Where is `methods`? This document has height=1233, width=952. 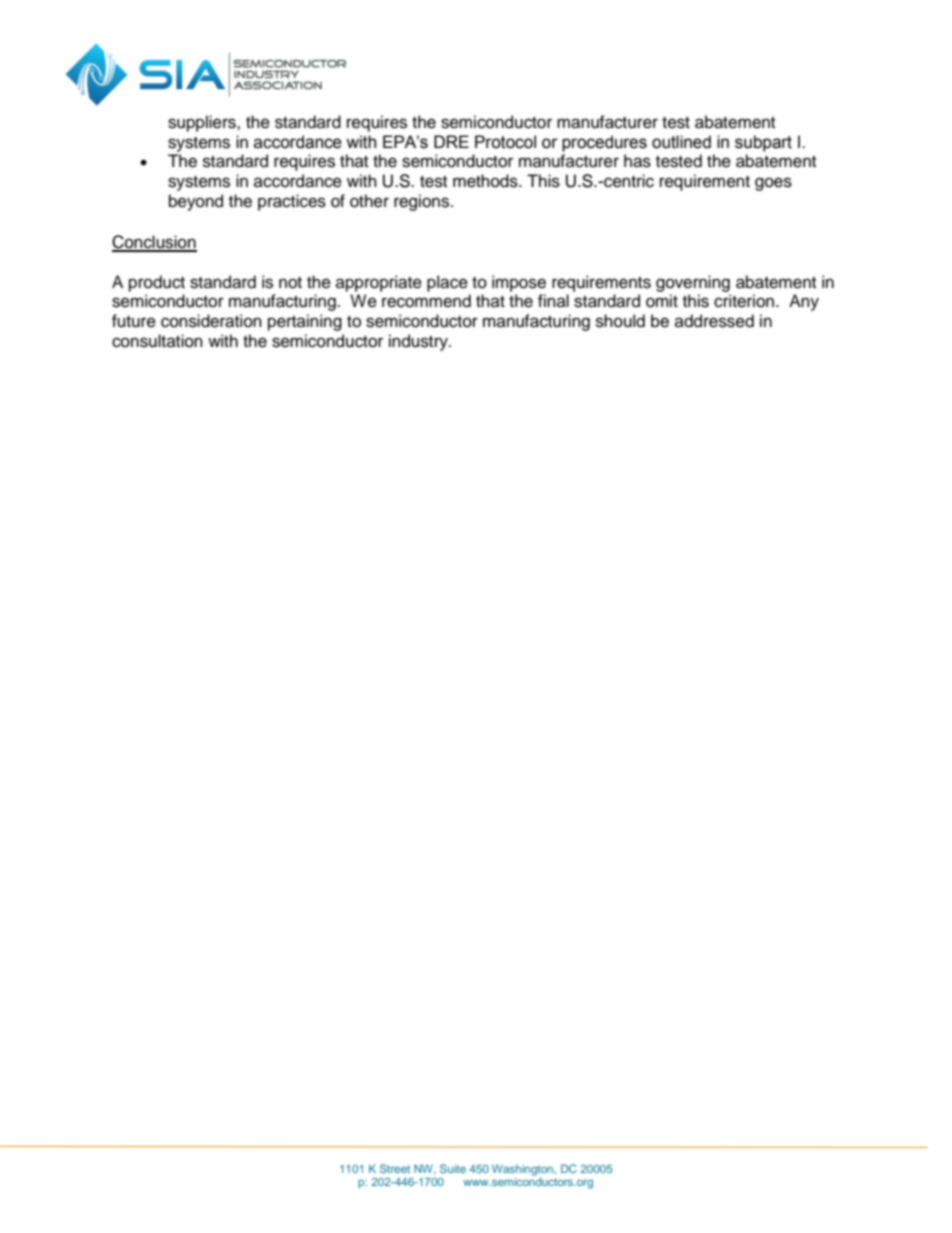
methods is located at coordinates (486, 181).
